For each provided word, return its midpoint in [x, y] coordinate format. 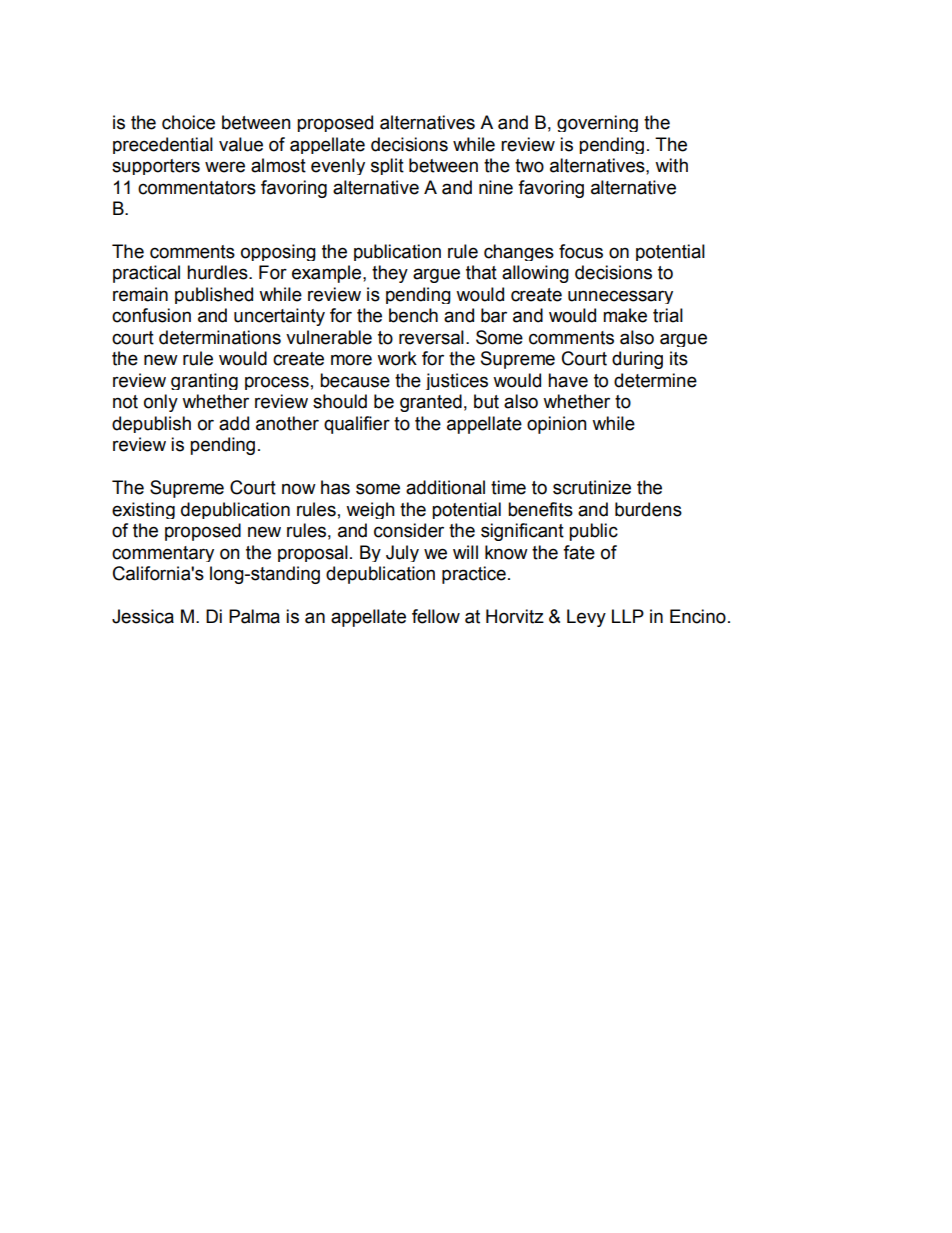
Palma [254, 616]
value [241, 144]
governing [597, 123]
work [397, 358]
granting [204, 381]
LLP [628, 616]
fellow [436, 616]
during [637, 360]
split [387, 166]
